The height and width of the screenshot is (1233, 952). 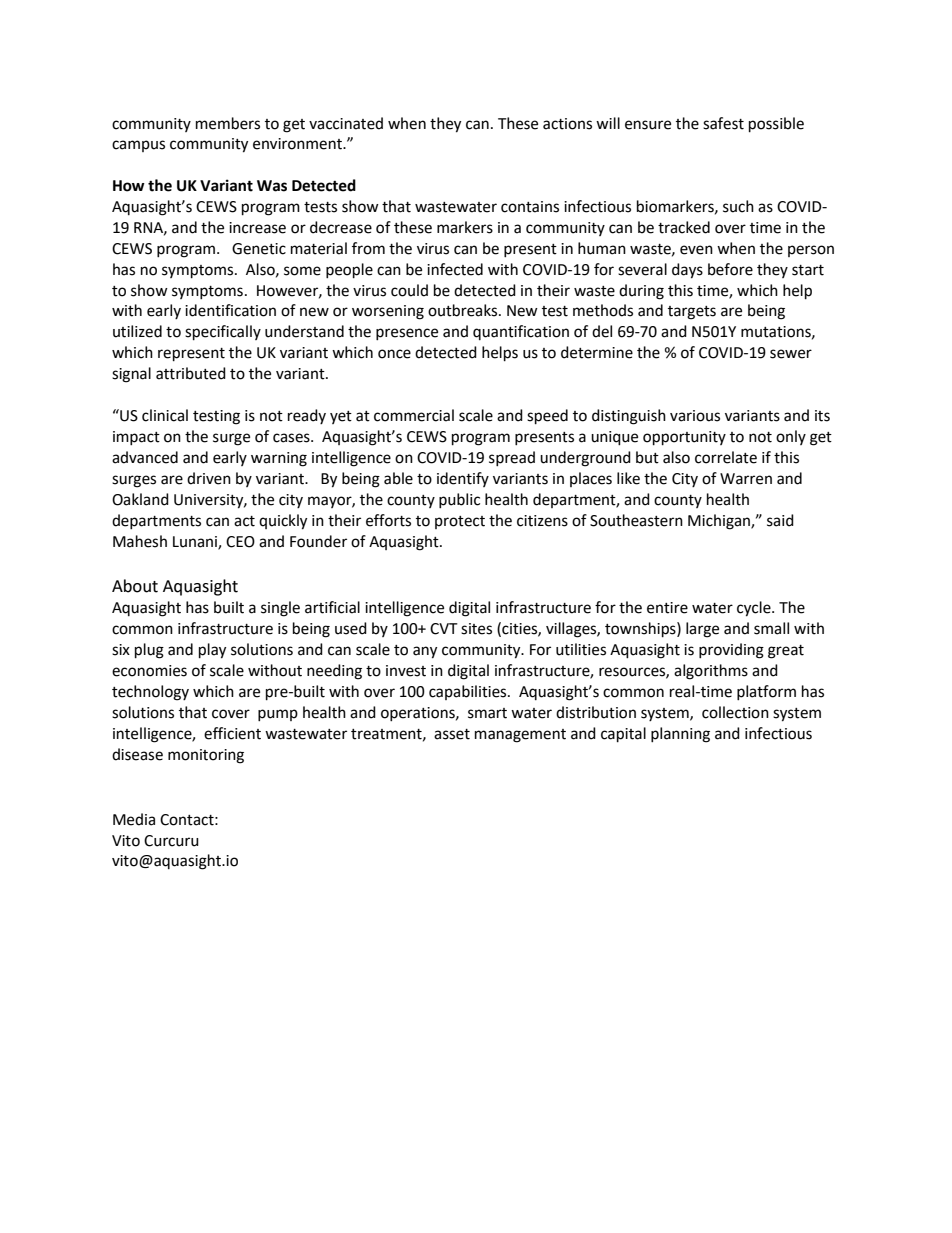 What do you see at coordinates (259, 249) in the screenshot?
I see `Genetic` at bounding box center [259, 249].
